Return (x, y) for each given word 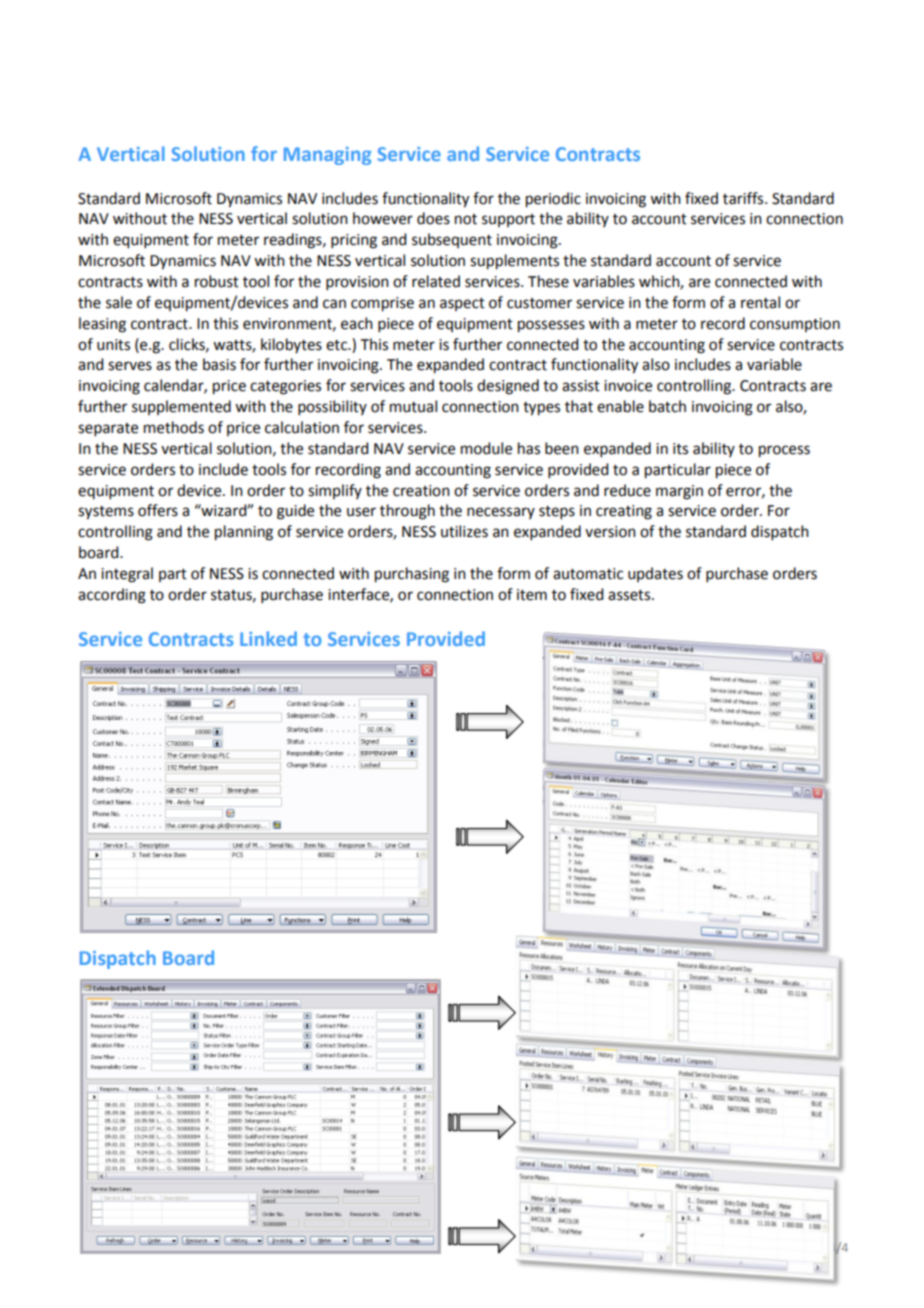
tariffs (744, 198)
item (532, 595)
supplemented (181, 407)
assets (630, 595)
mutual (413, 406)
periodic (553, 200)
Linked (268, 638)
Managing (327, 156)
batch (667, 406)
